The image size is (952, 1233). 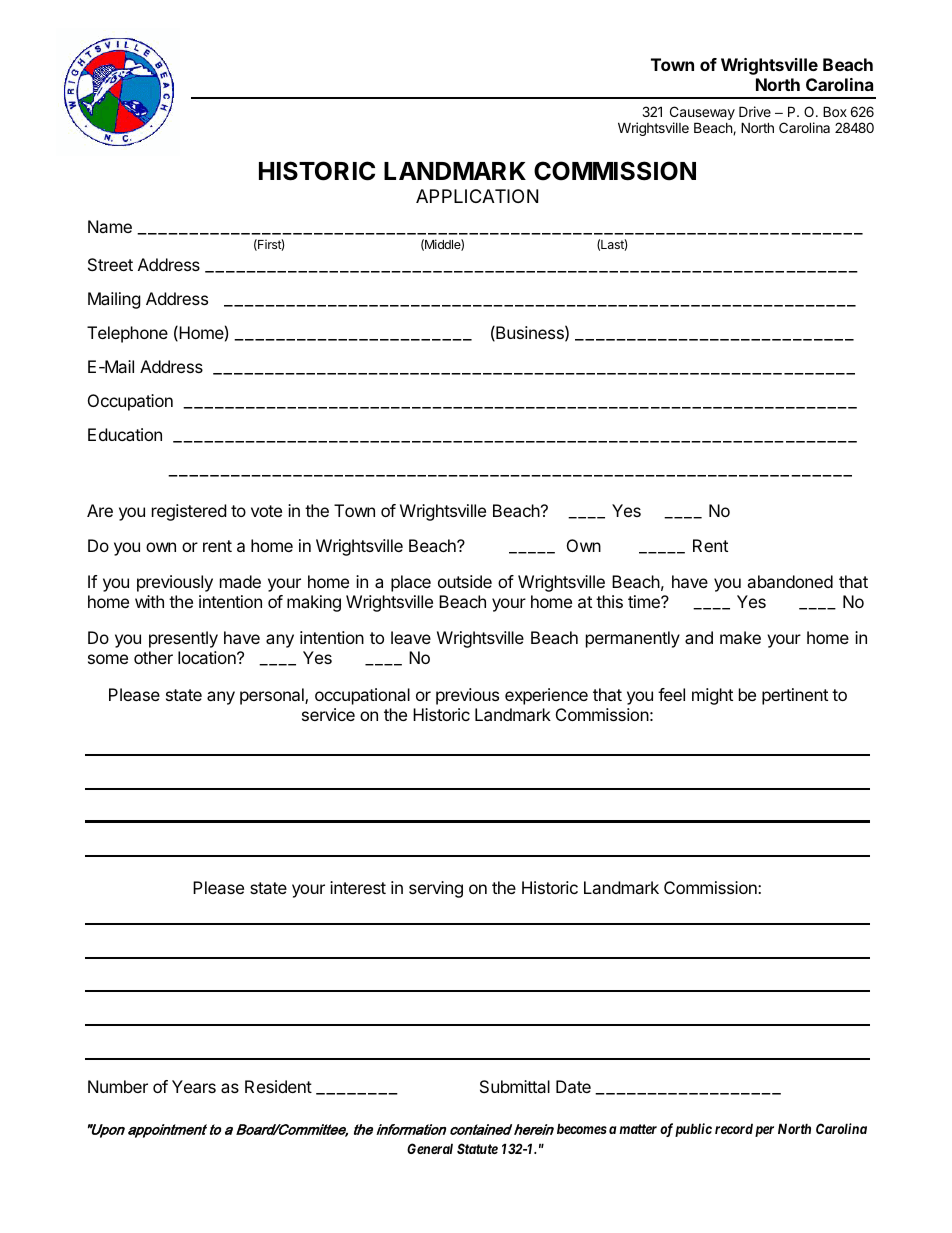 What do you see at coordinates (477, 1148) in the page?
I see `Statute` at bounding box center [477, 1148].
